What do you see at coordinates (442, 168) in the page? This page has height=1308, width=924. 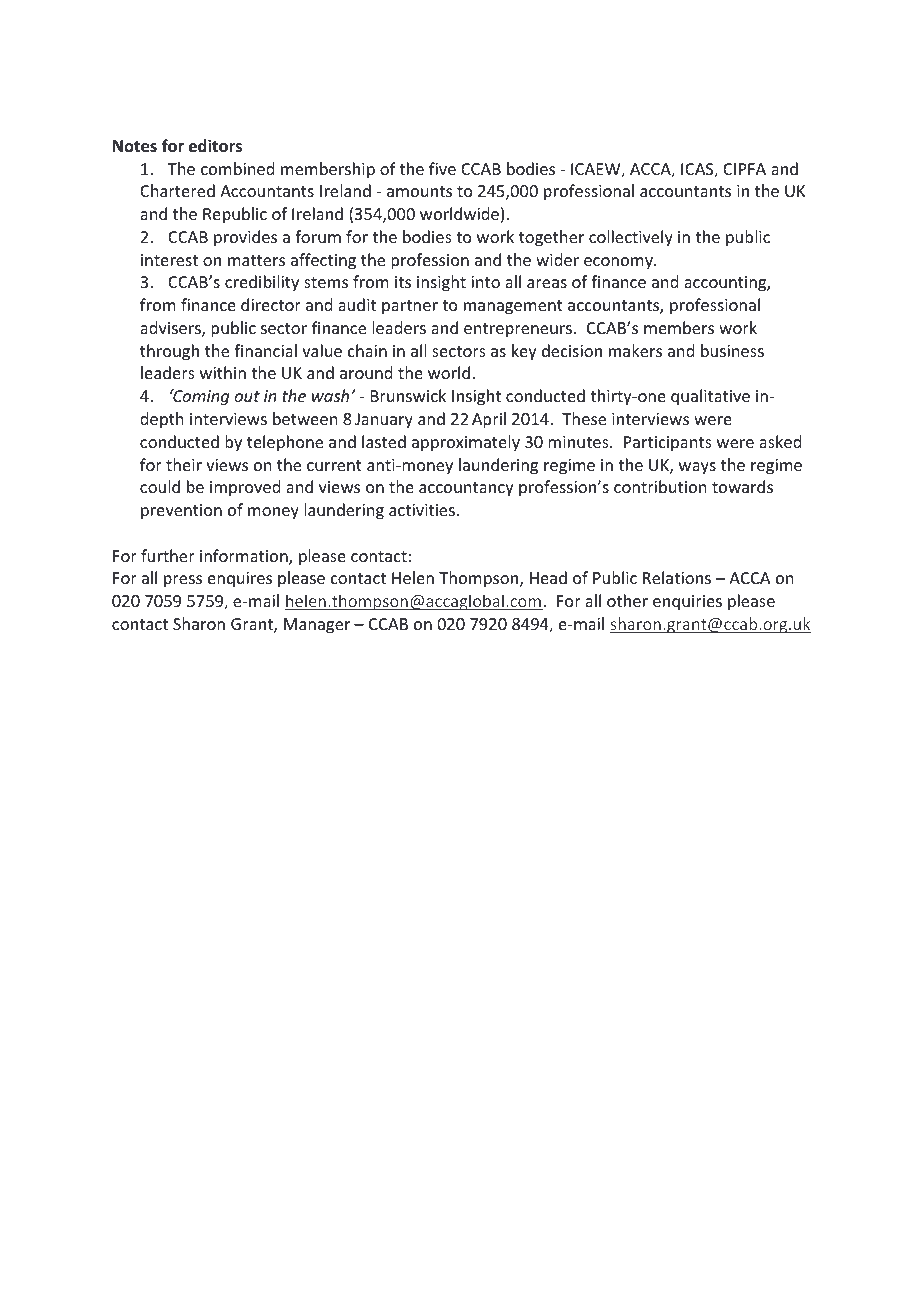 I see `five` at bounding box center [442, 168].
